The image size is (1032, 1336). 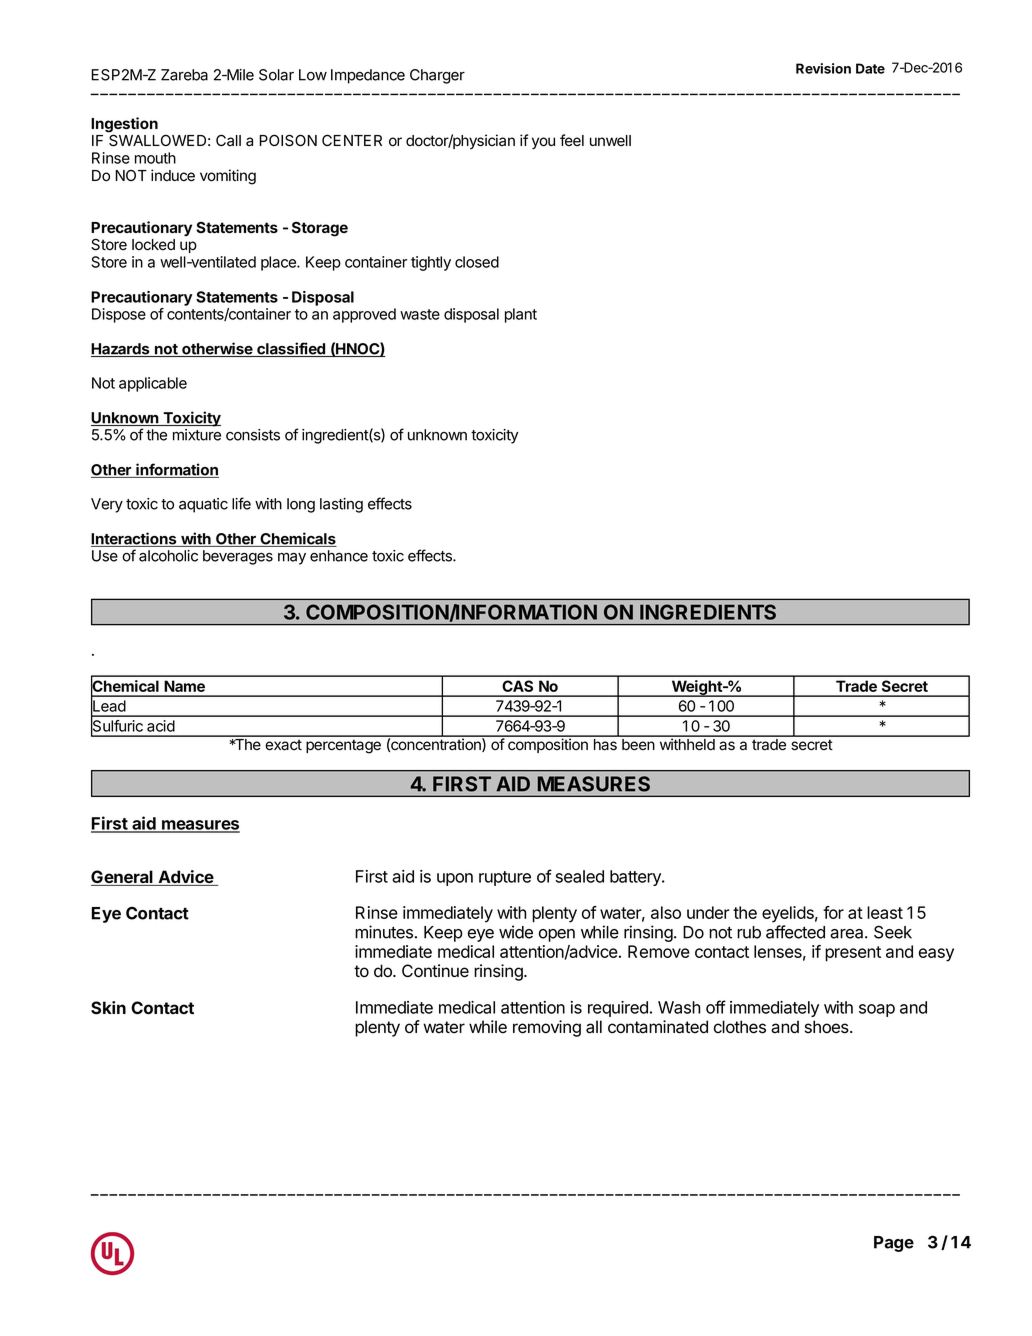 What do you see at coordinates (521, 315) in the document?
I see `plant` at bounding box center [521, 315].
